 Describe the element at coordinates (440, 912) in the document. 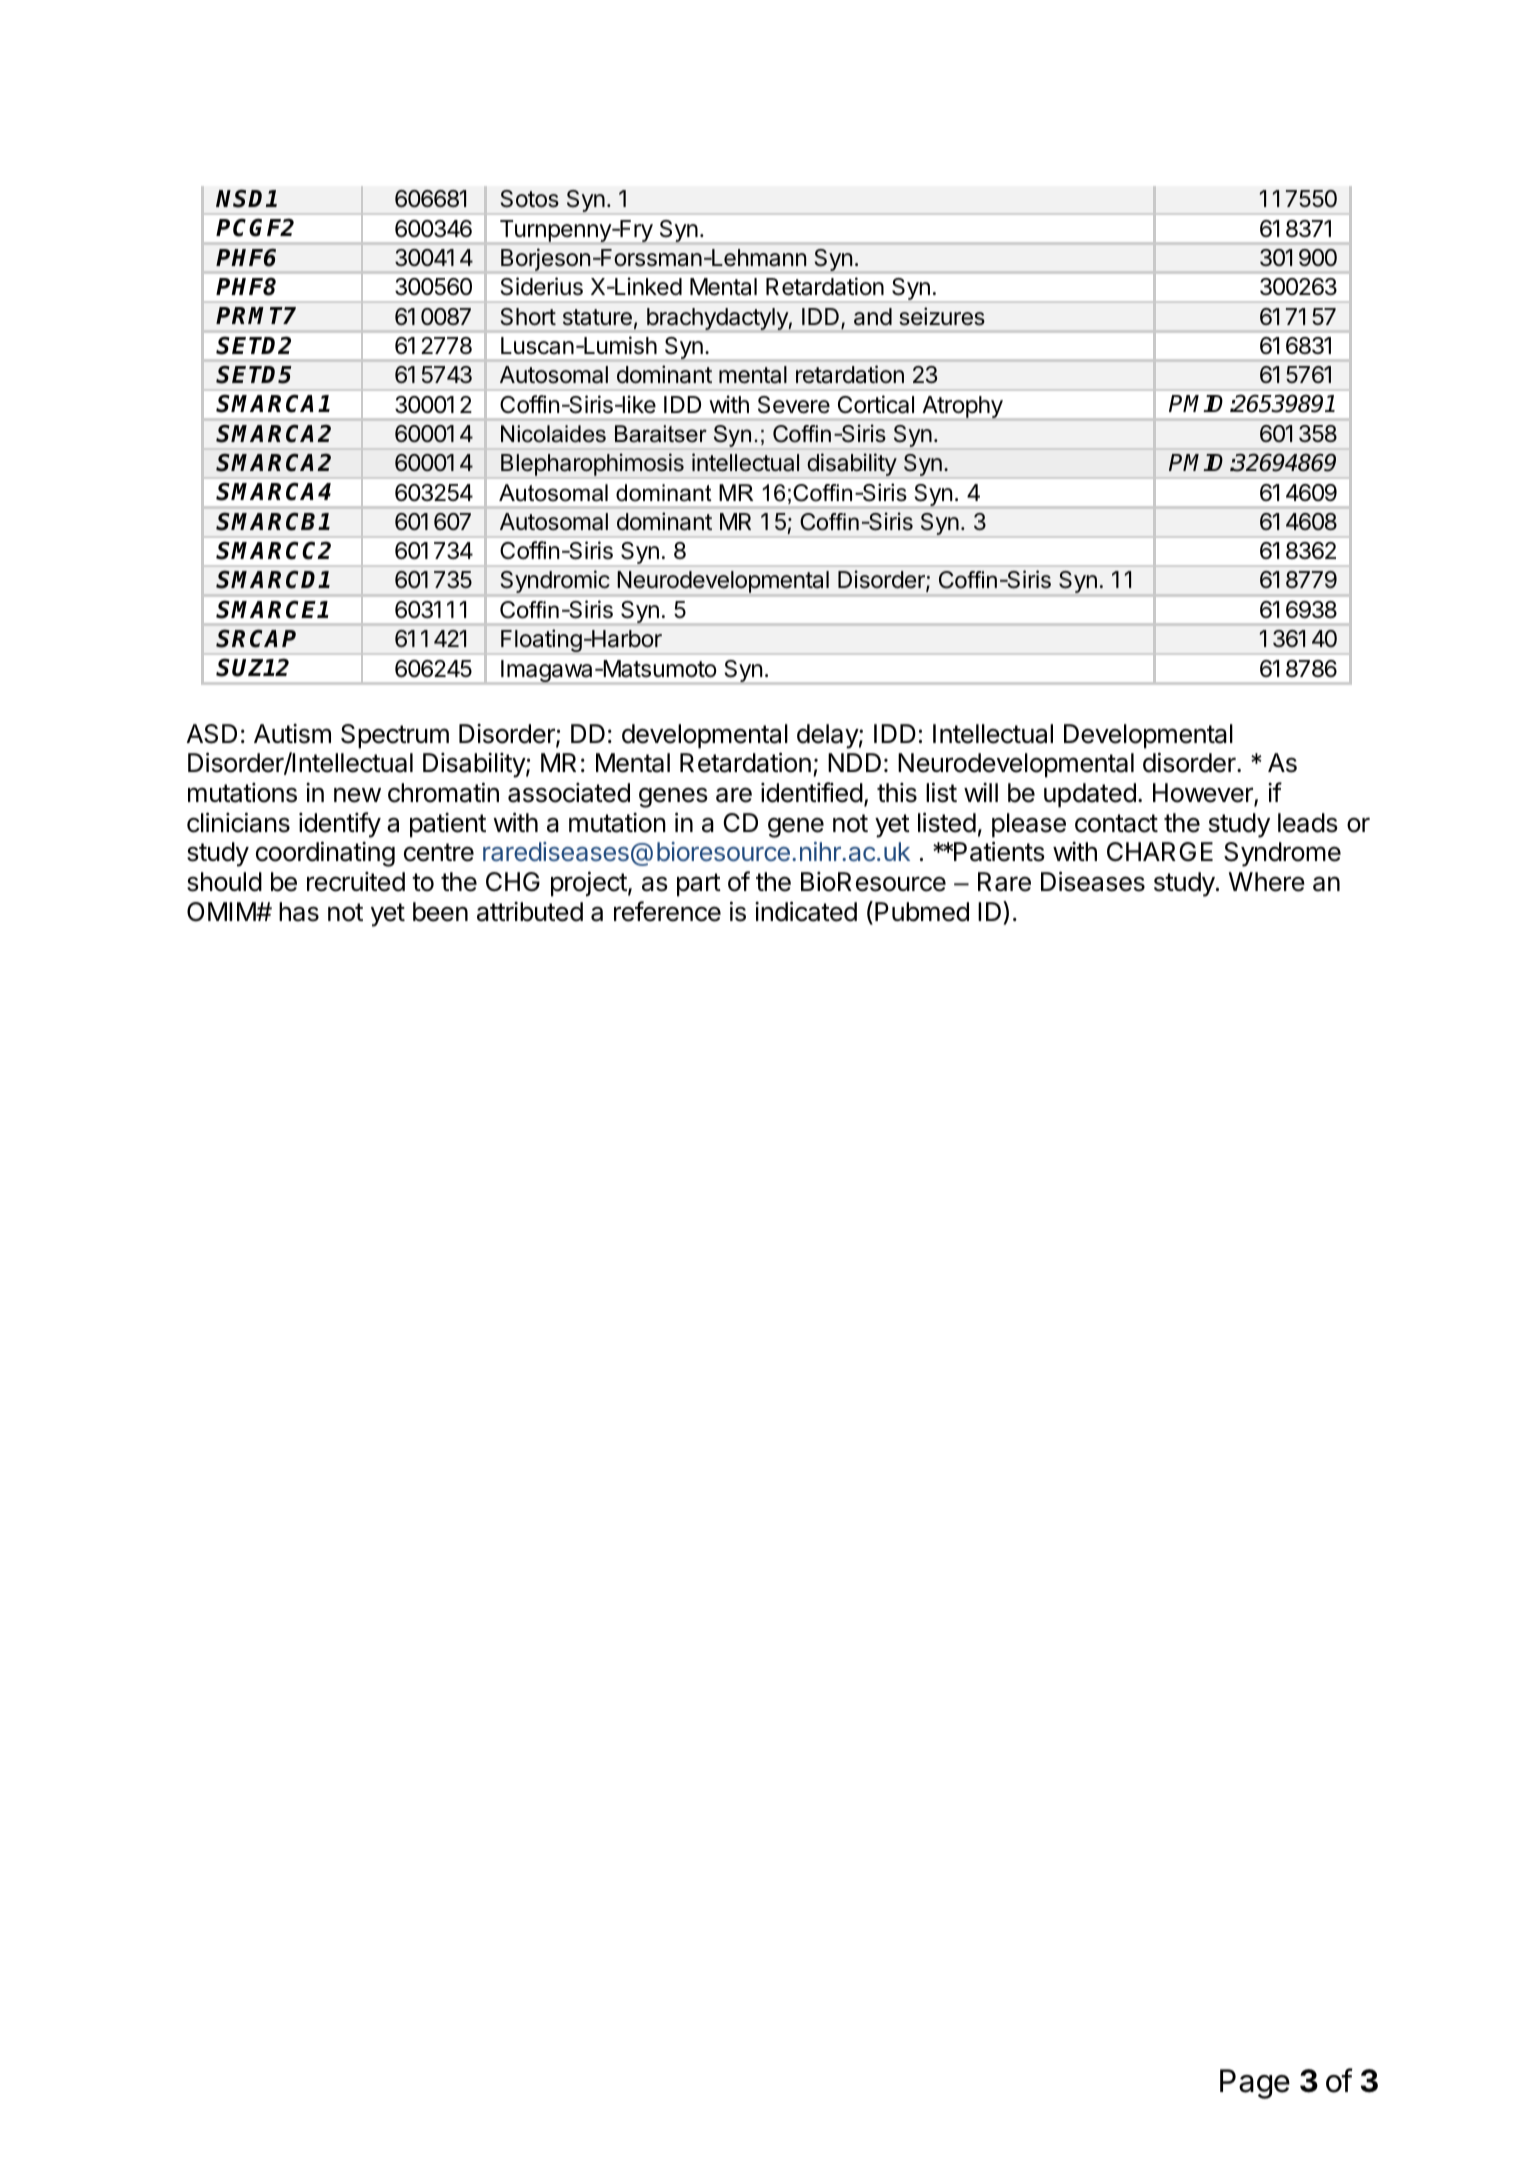

I see `been` at that location.
